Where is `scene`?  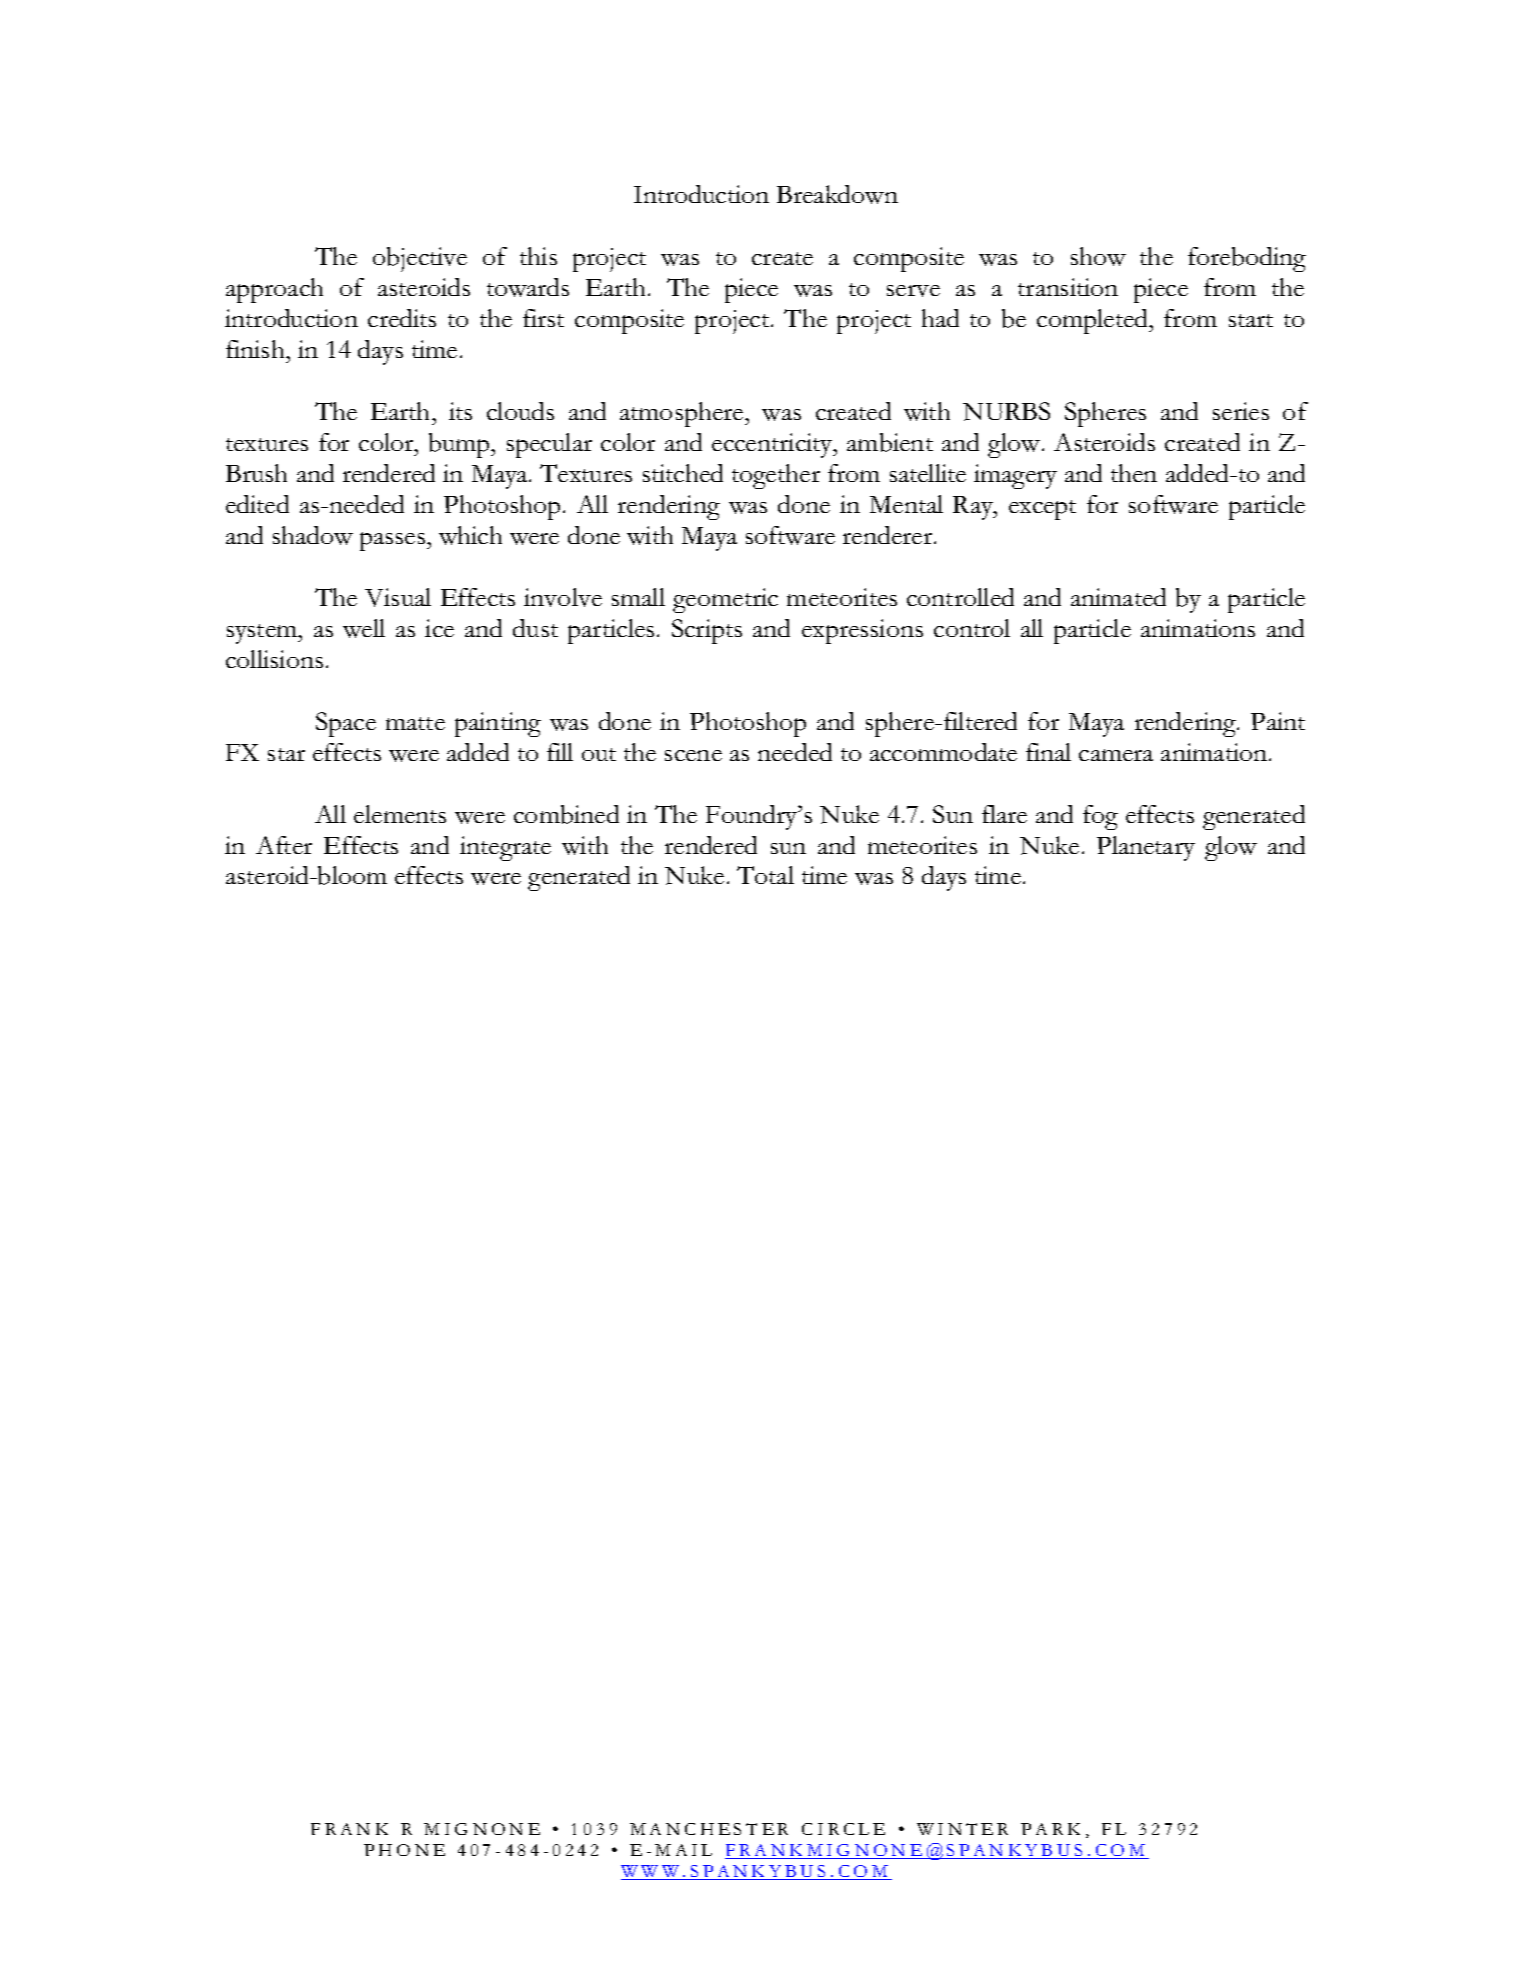 scene is located at coordinates (693, 755).
